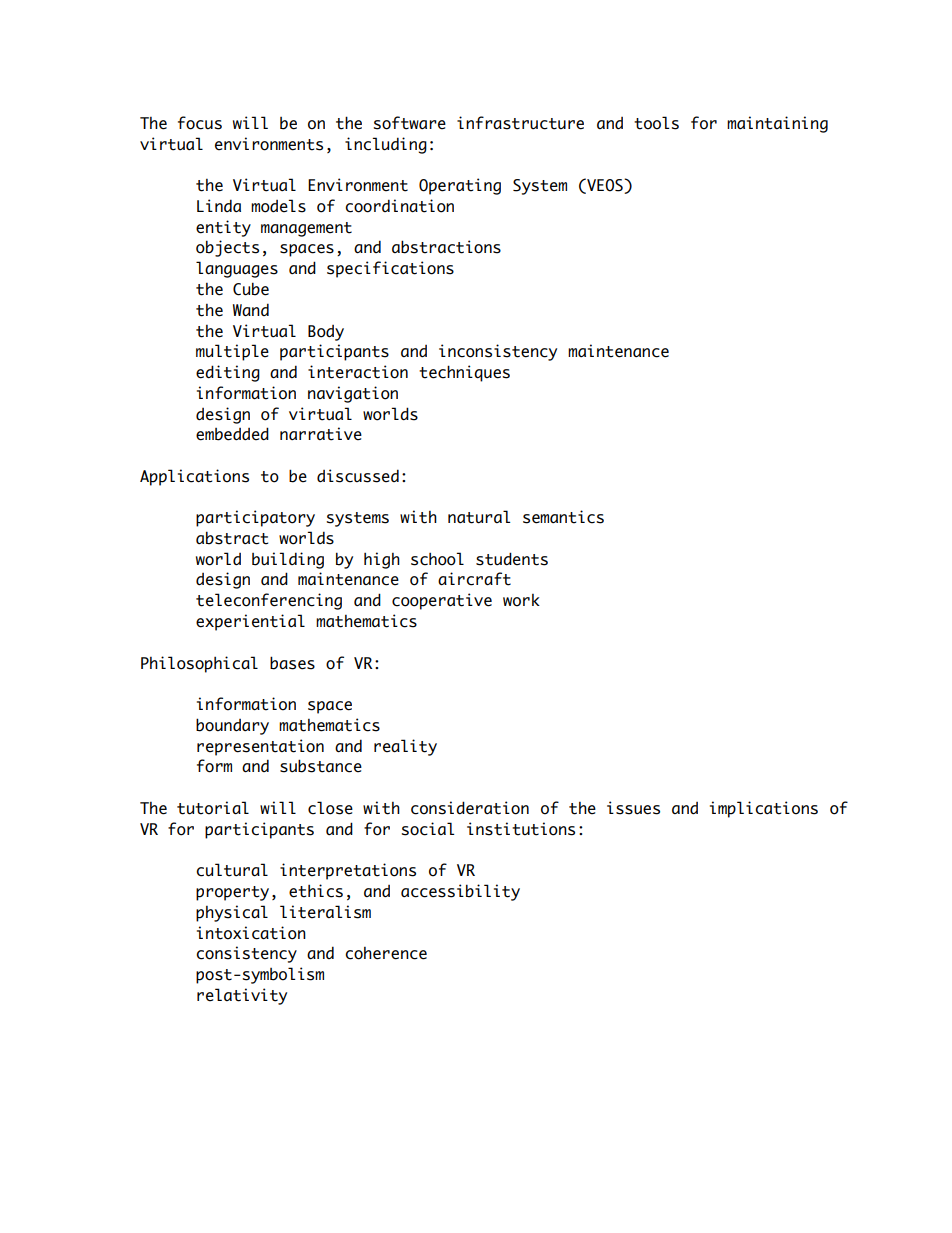  What do you see at coordinates (232, 726) in the image?
I see `boundary` at bounding box center [232, 726].
